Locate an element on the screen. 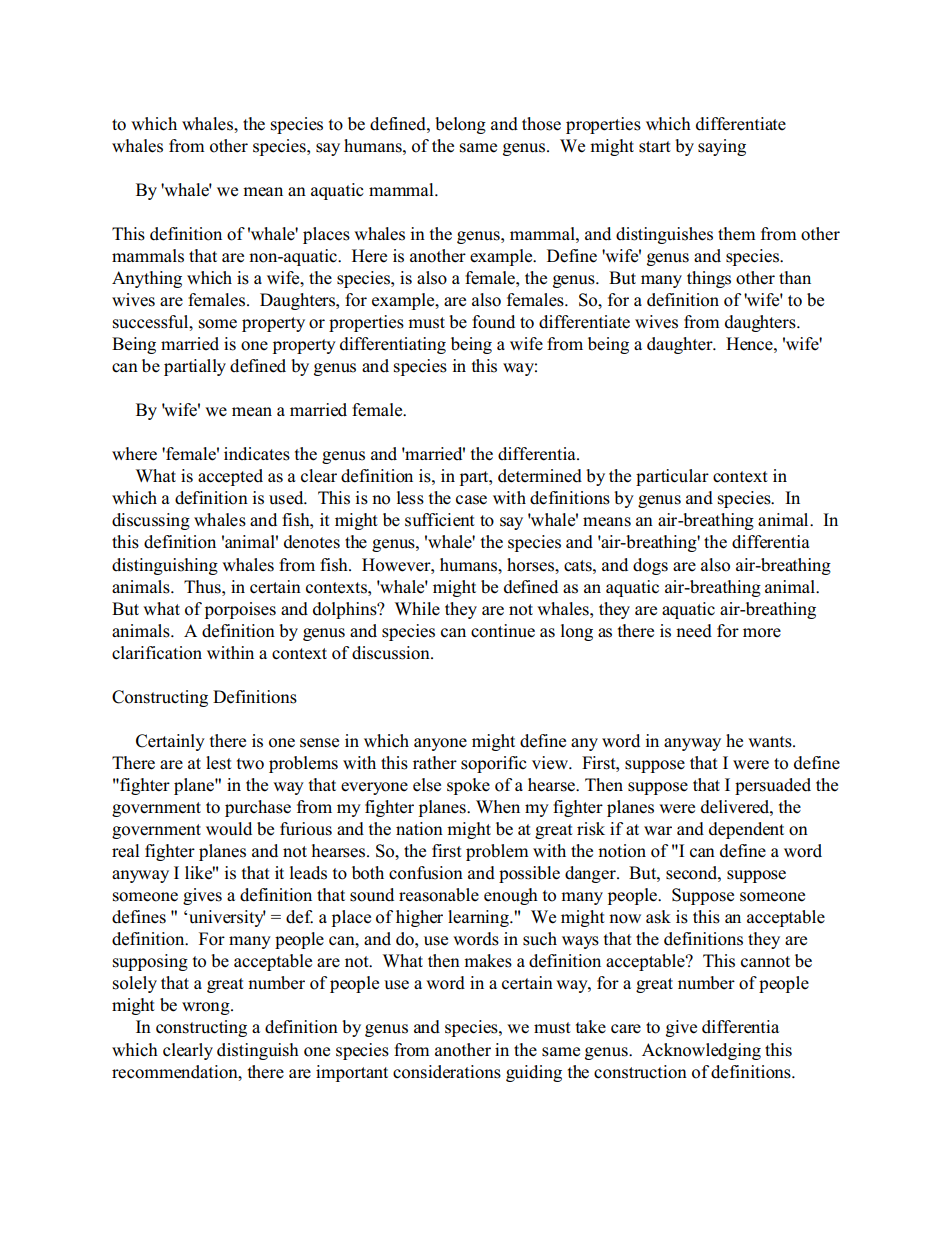 This screenshot has height=1233, width=952. Anything is located at coordinates (147, 279).
